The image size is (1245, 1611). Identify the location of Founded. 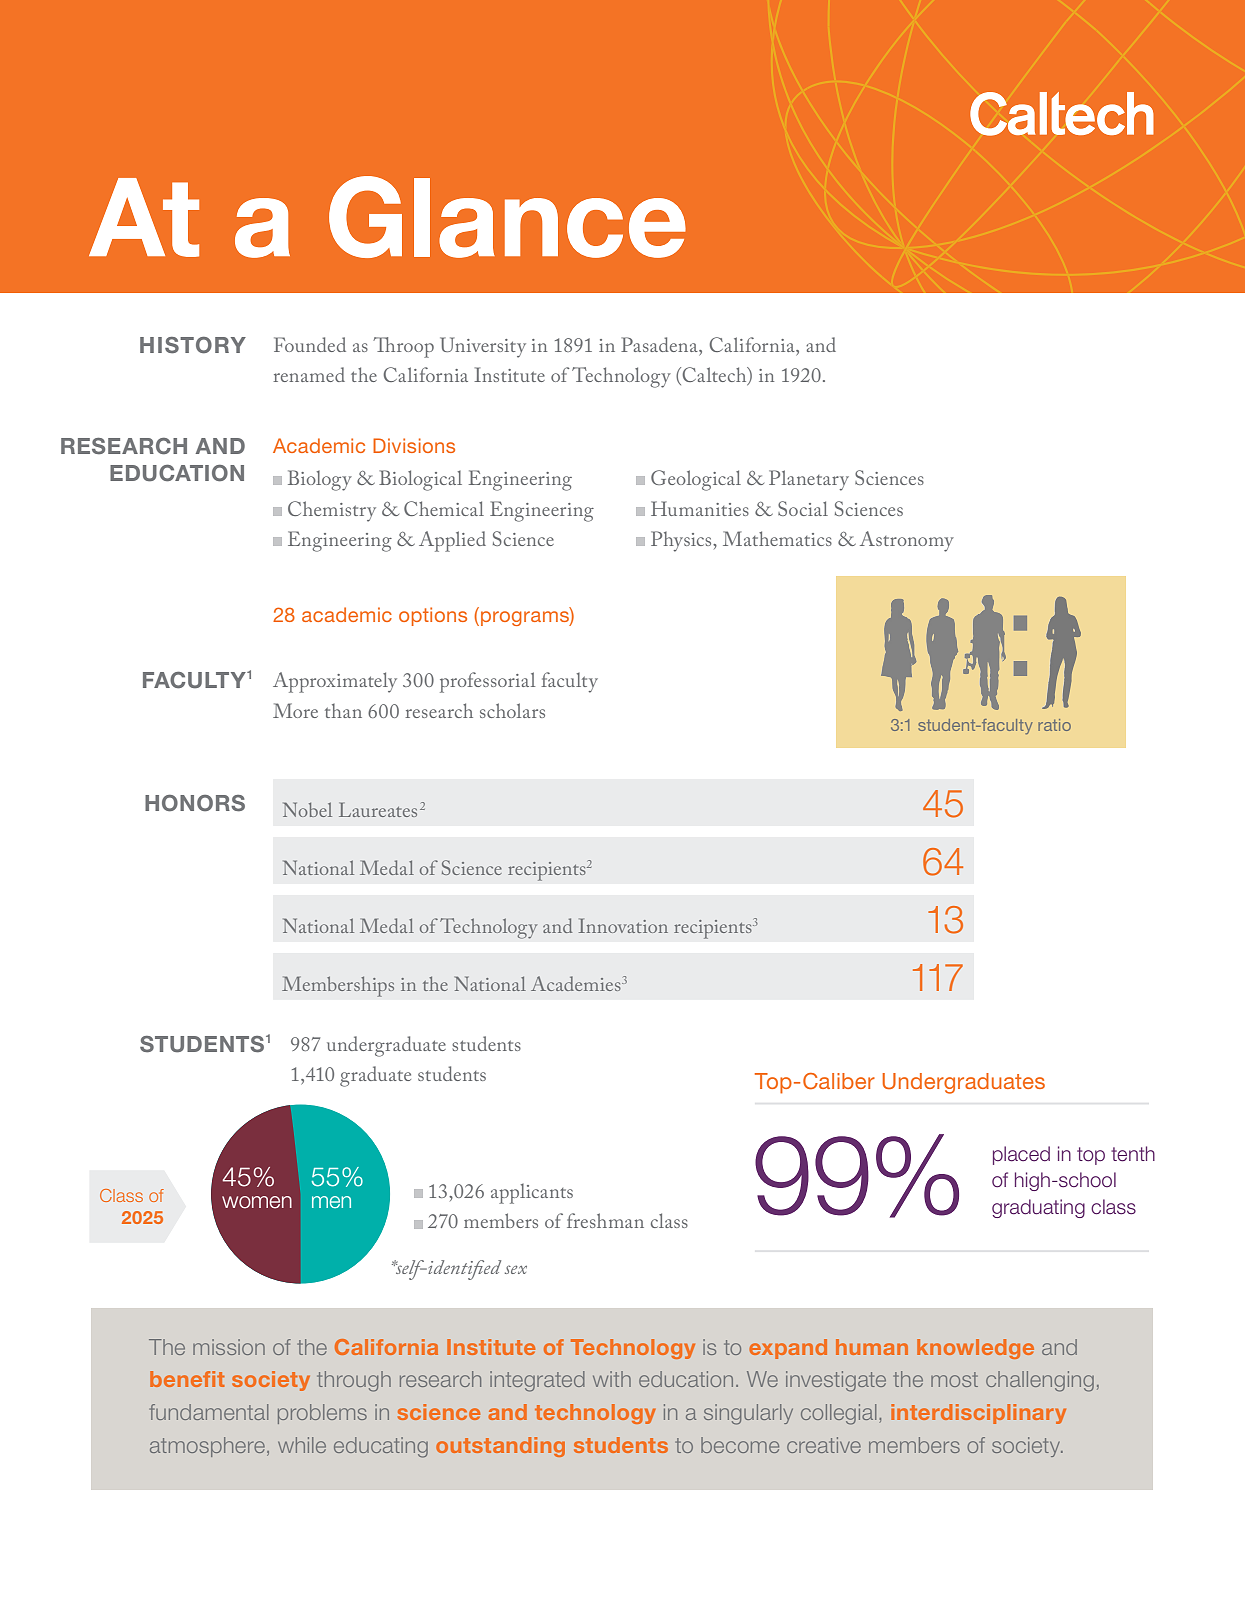
(310, 344).
